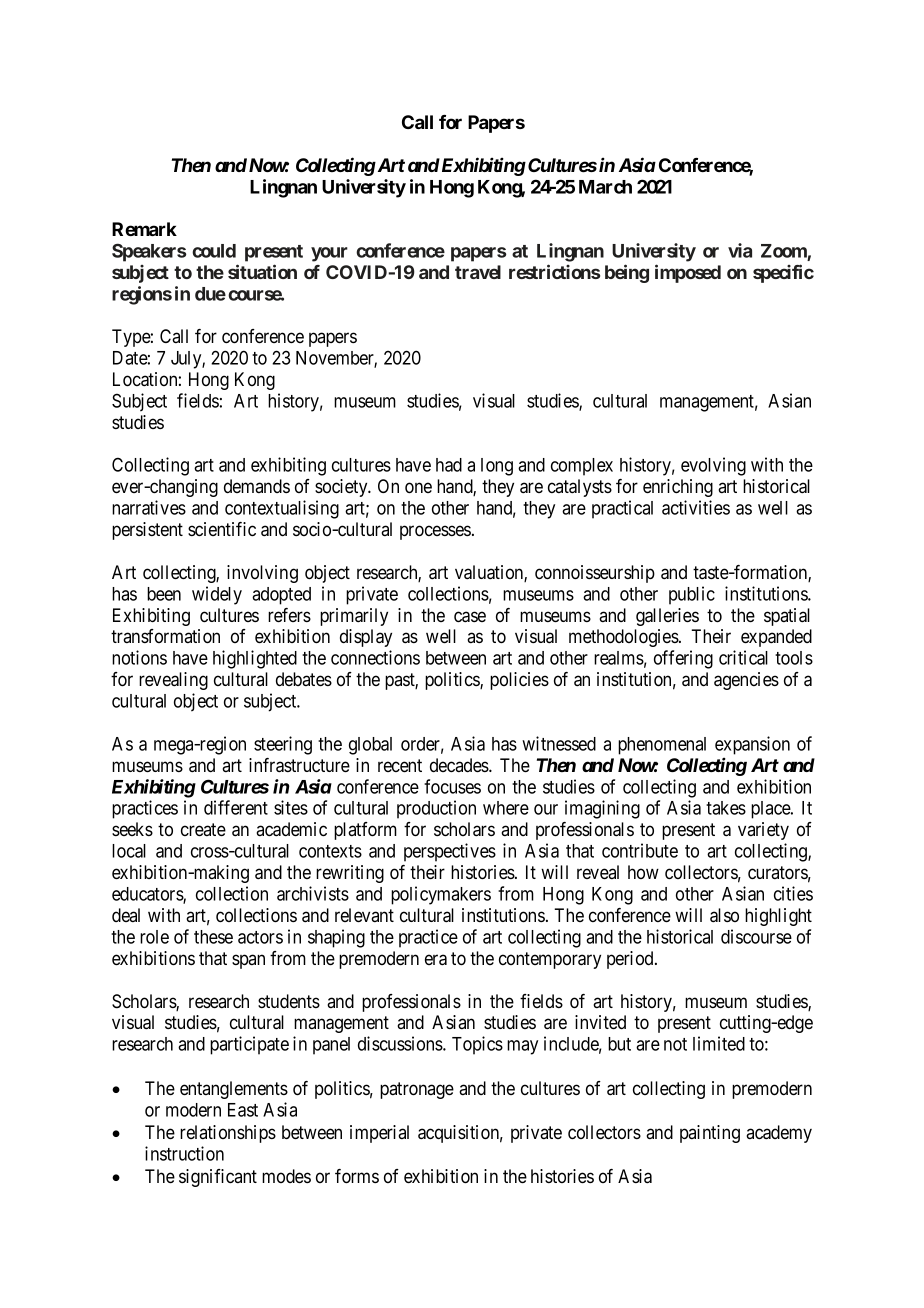 Image resolution: width=924 pixels, height=1308 pixels. I want to click on could, so click(214, 251).
